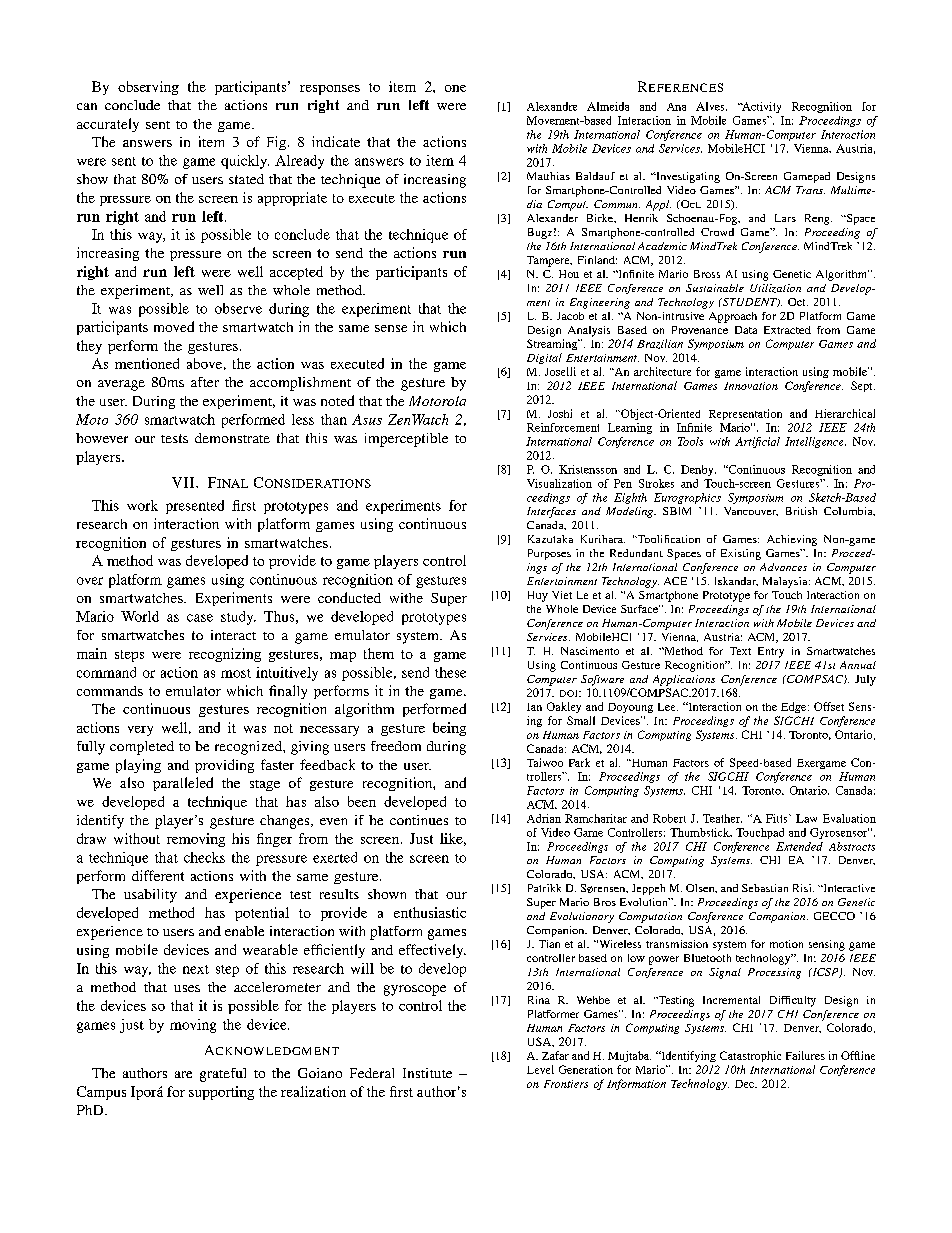  I want to click on checks, so click(204, 857).
